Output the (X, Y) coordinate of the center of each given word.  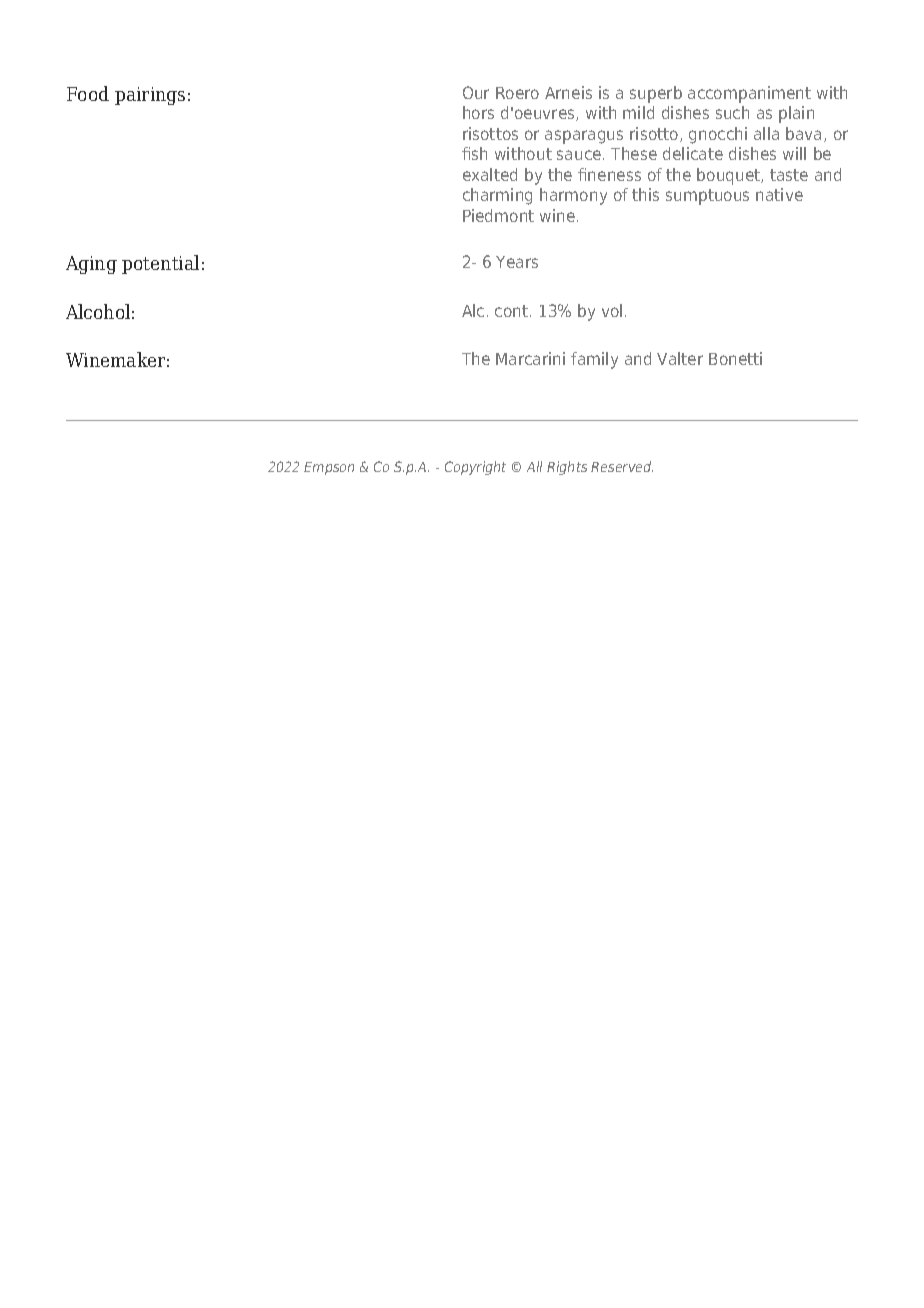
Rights (567, 468)
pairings (150, 96)
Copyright (475, 468)
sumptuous (707, 197)
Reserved (622, 466)
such (732, 112)
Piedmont (498, 215)
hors (478, 112)
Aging (91, 265)
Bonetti (735, 358)
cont (513, 311)
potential (160, 264)
